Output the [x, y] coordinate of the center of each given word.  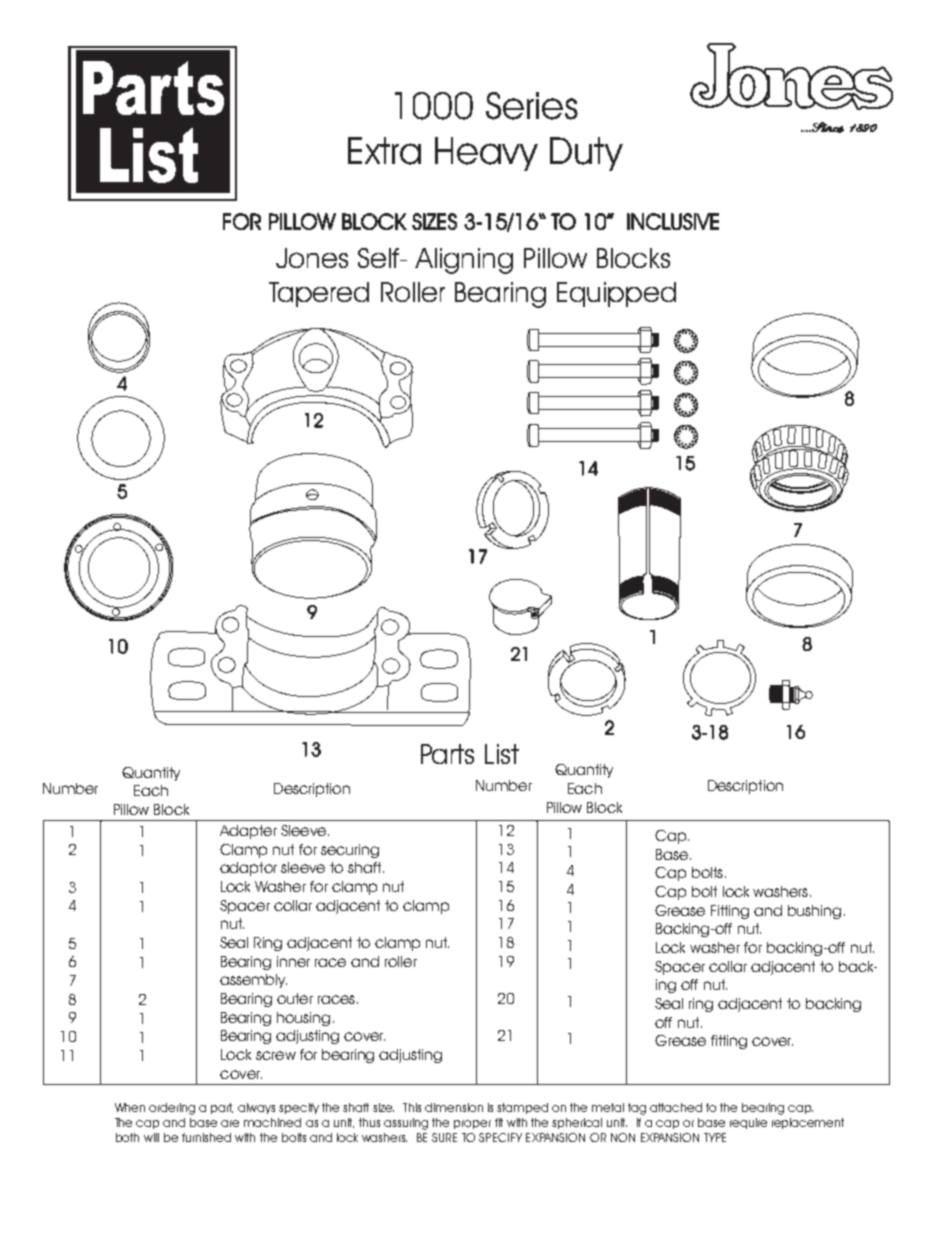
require [748, 1123]
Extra [384, 151]
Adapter [248, 832]
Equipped [616, 294]
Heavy [486, 154]
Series [532, 106]
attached [676, 1107]
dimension [454, 1107]
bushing [814, 912]
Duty [586, 154]
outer [295, 998]
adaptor [248, 869]
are [230, 1123]
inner [293, 961]
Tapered [319, 294]
